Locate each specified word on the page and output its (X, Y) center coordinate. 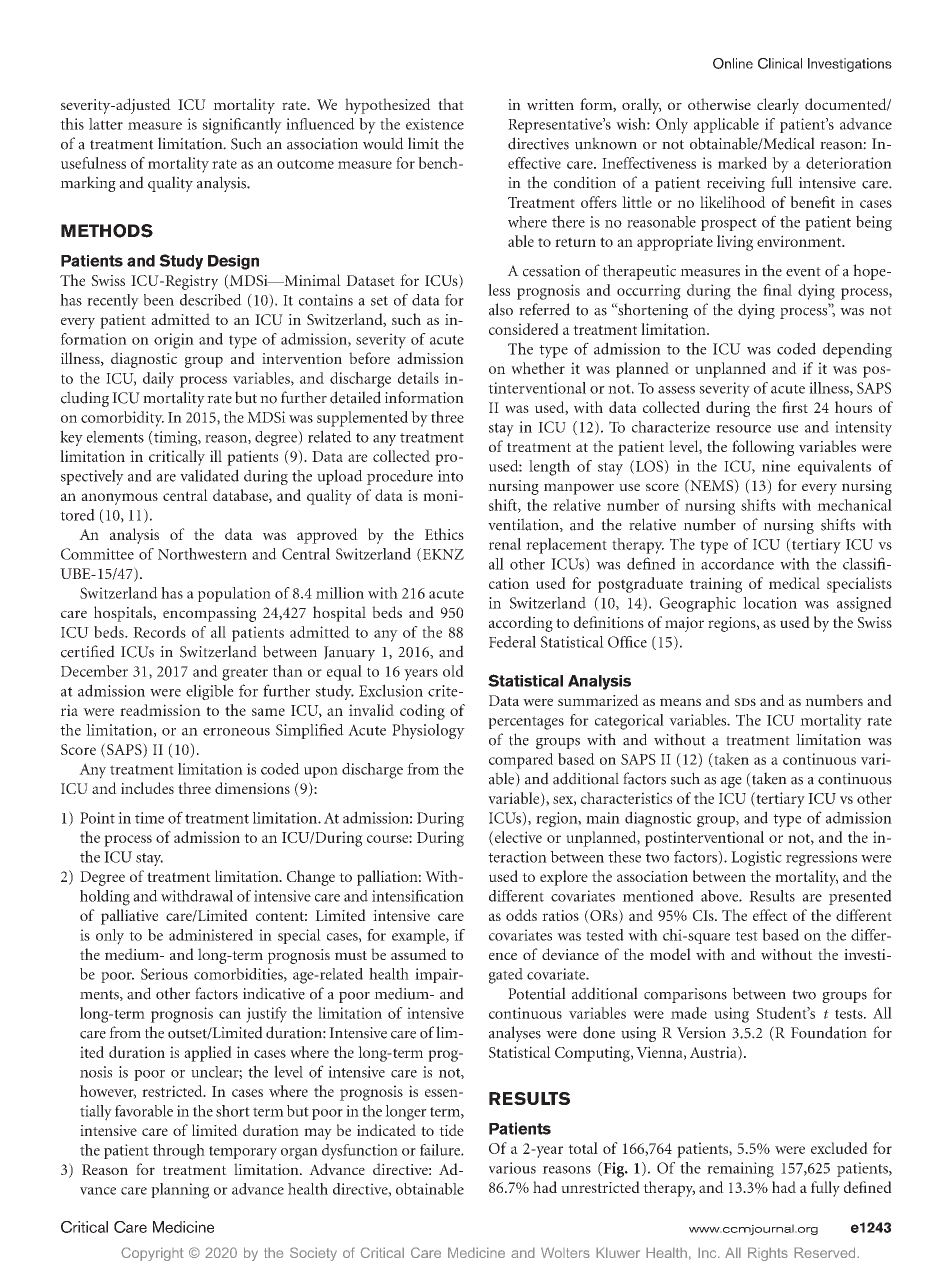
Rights (768, 1254)
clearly (778, 106)
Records (159, 632)
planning (180, 1191)
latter (106, 124)
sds (745, 702)
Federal (512, 642)
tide (451, 1130)
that (451, 104)
